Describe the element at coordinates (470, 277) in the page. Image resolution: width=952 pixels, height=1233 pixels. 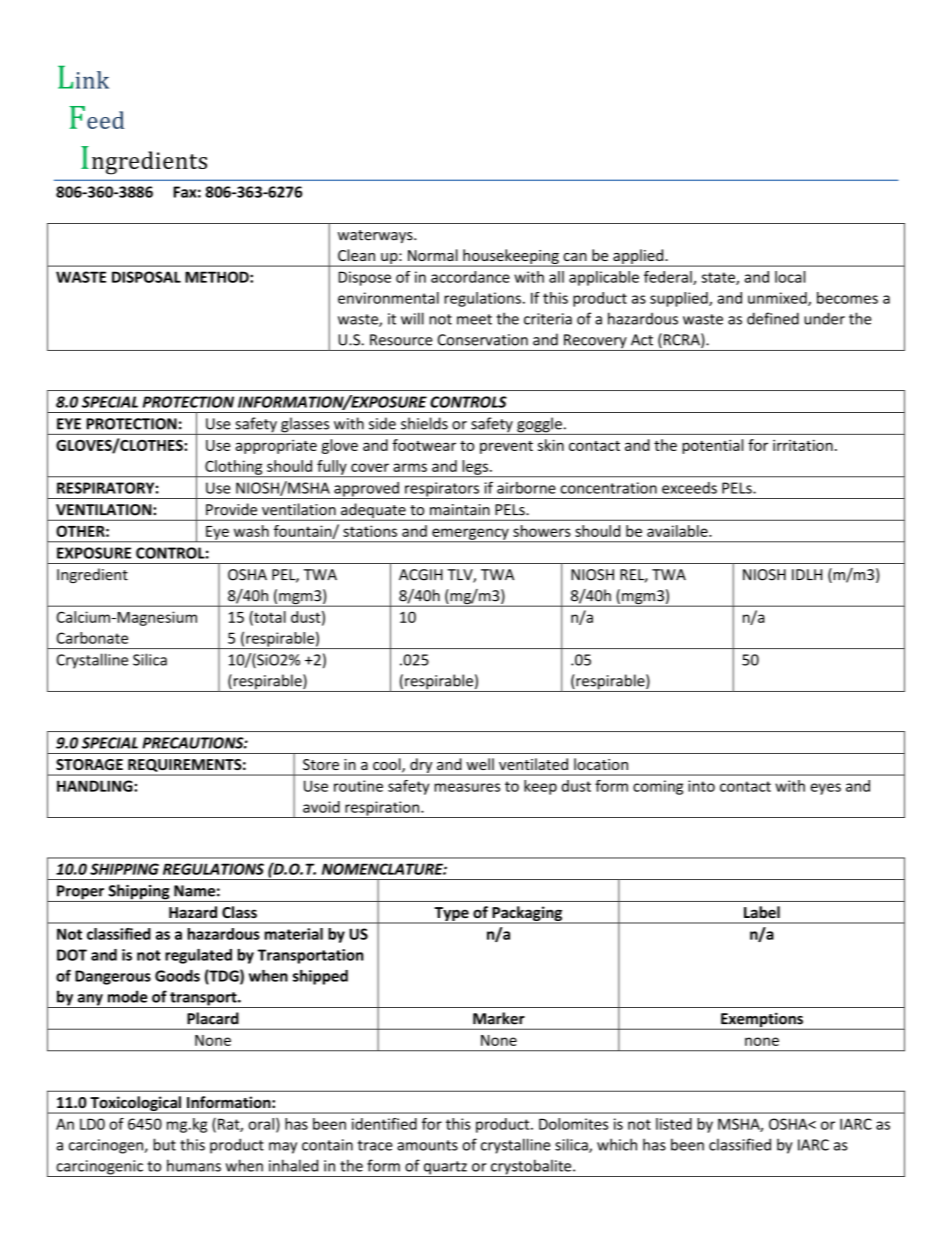
I see `accordance` at that location.
